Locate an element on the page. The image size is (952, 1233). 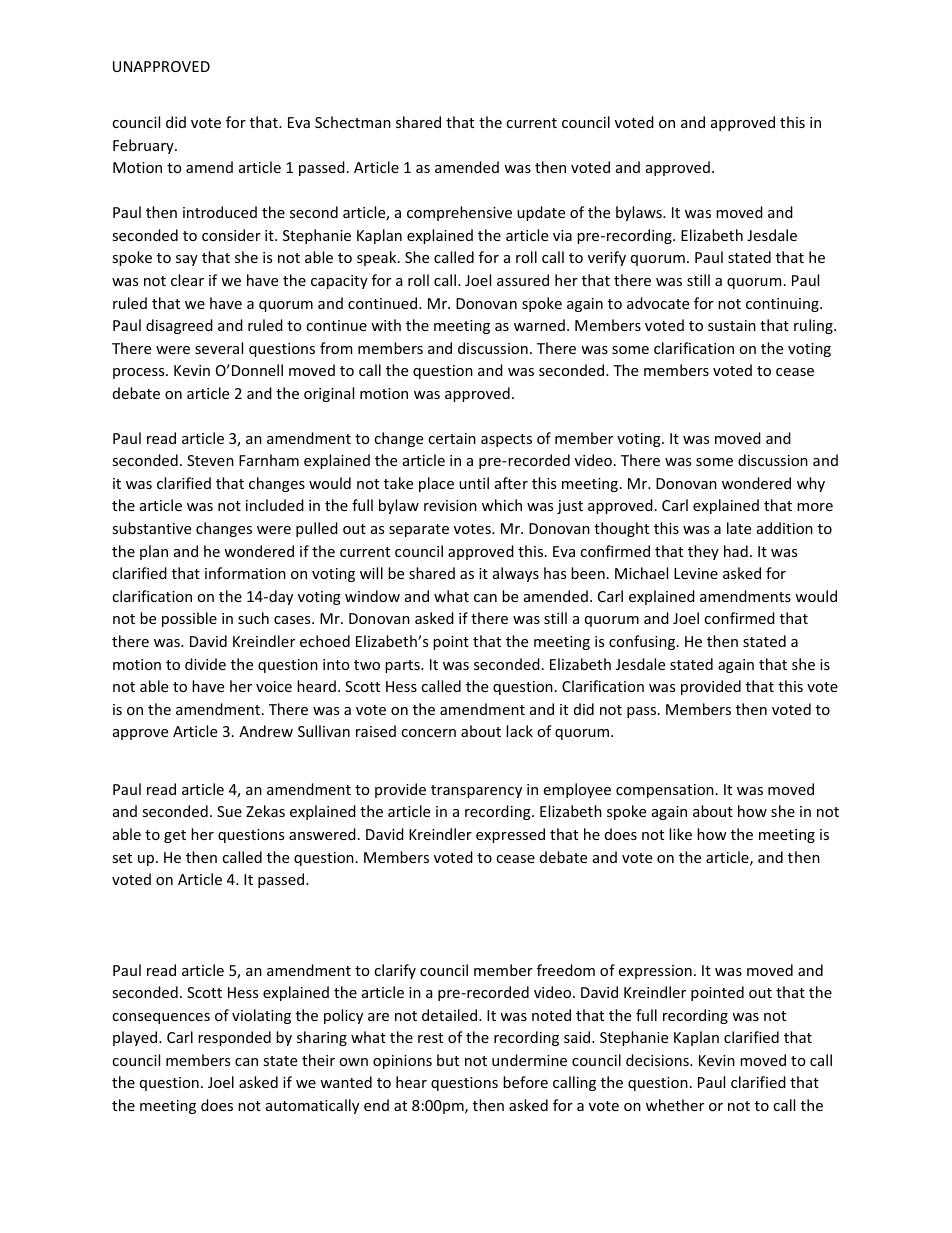
process is located at coordinates (140, 373).
